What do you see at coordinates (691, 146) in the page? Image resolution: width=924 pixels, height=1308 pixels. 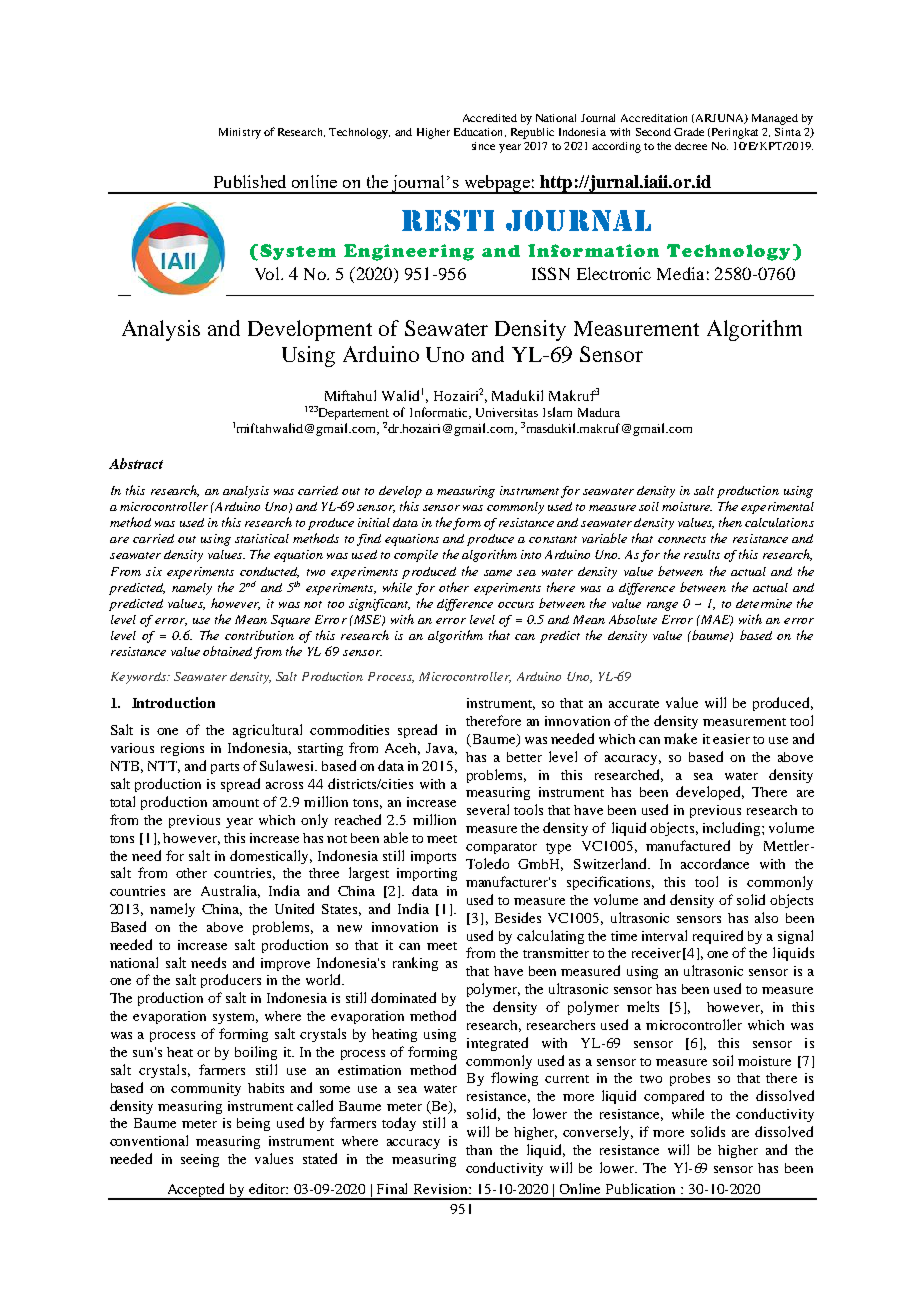 I see `decree` at bounding box center [691, 146].
